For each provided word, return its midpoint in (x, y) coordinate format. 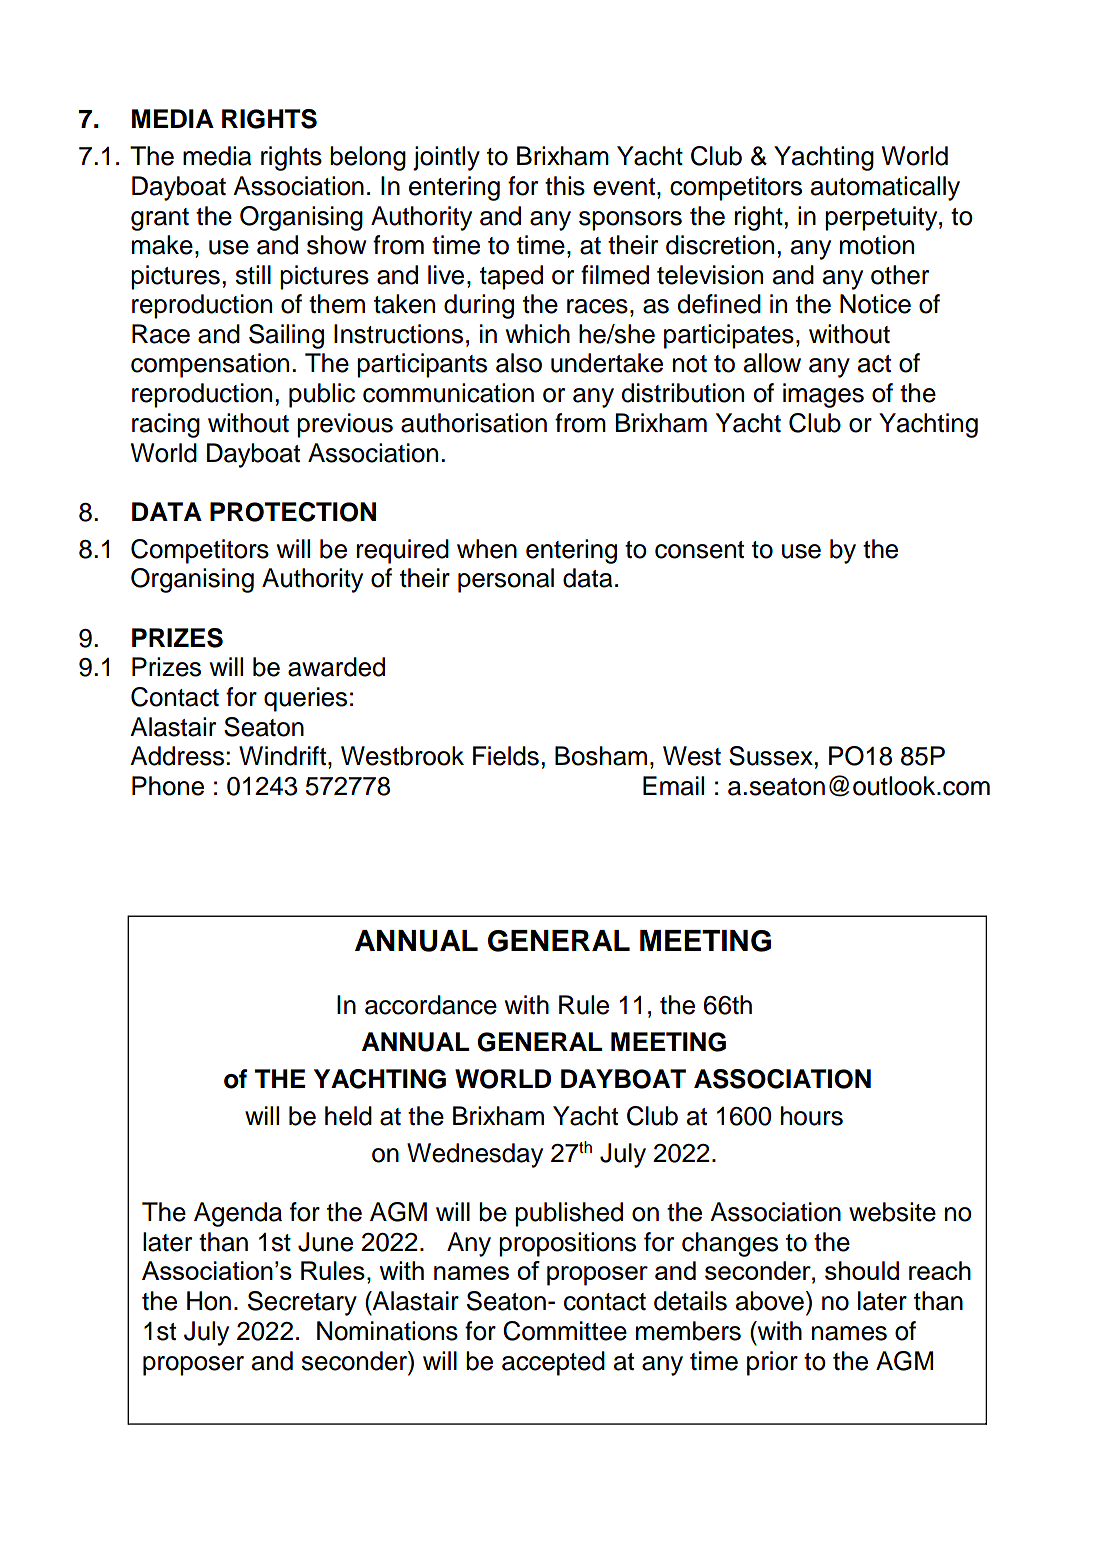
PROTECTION (293, 512)
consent (699, 550)
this (565, 186)
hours (812, 1116)
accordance (431, 1005)
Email (673, 786)
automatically (885, 188)
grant (160, 219)
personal (506, 580)
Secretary (302, 1303)
